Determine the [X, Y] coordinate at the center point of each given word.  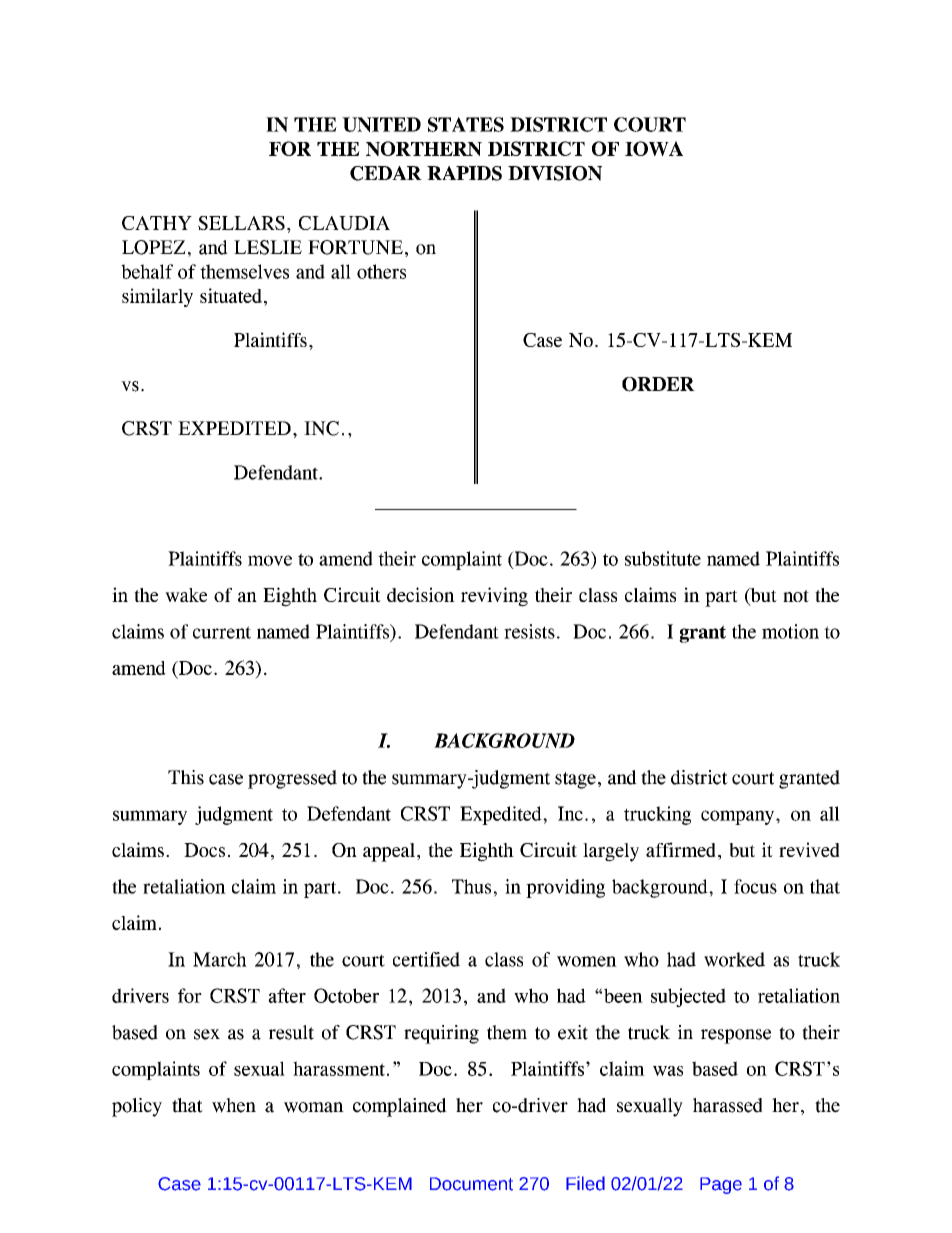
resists [529, 631]
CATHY [157, 223]
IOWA [654, 148]
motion [790, 631]
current [222, 632]
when [234, 1105]
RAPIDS [464, 173]
